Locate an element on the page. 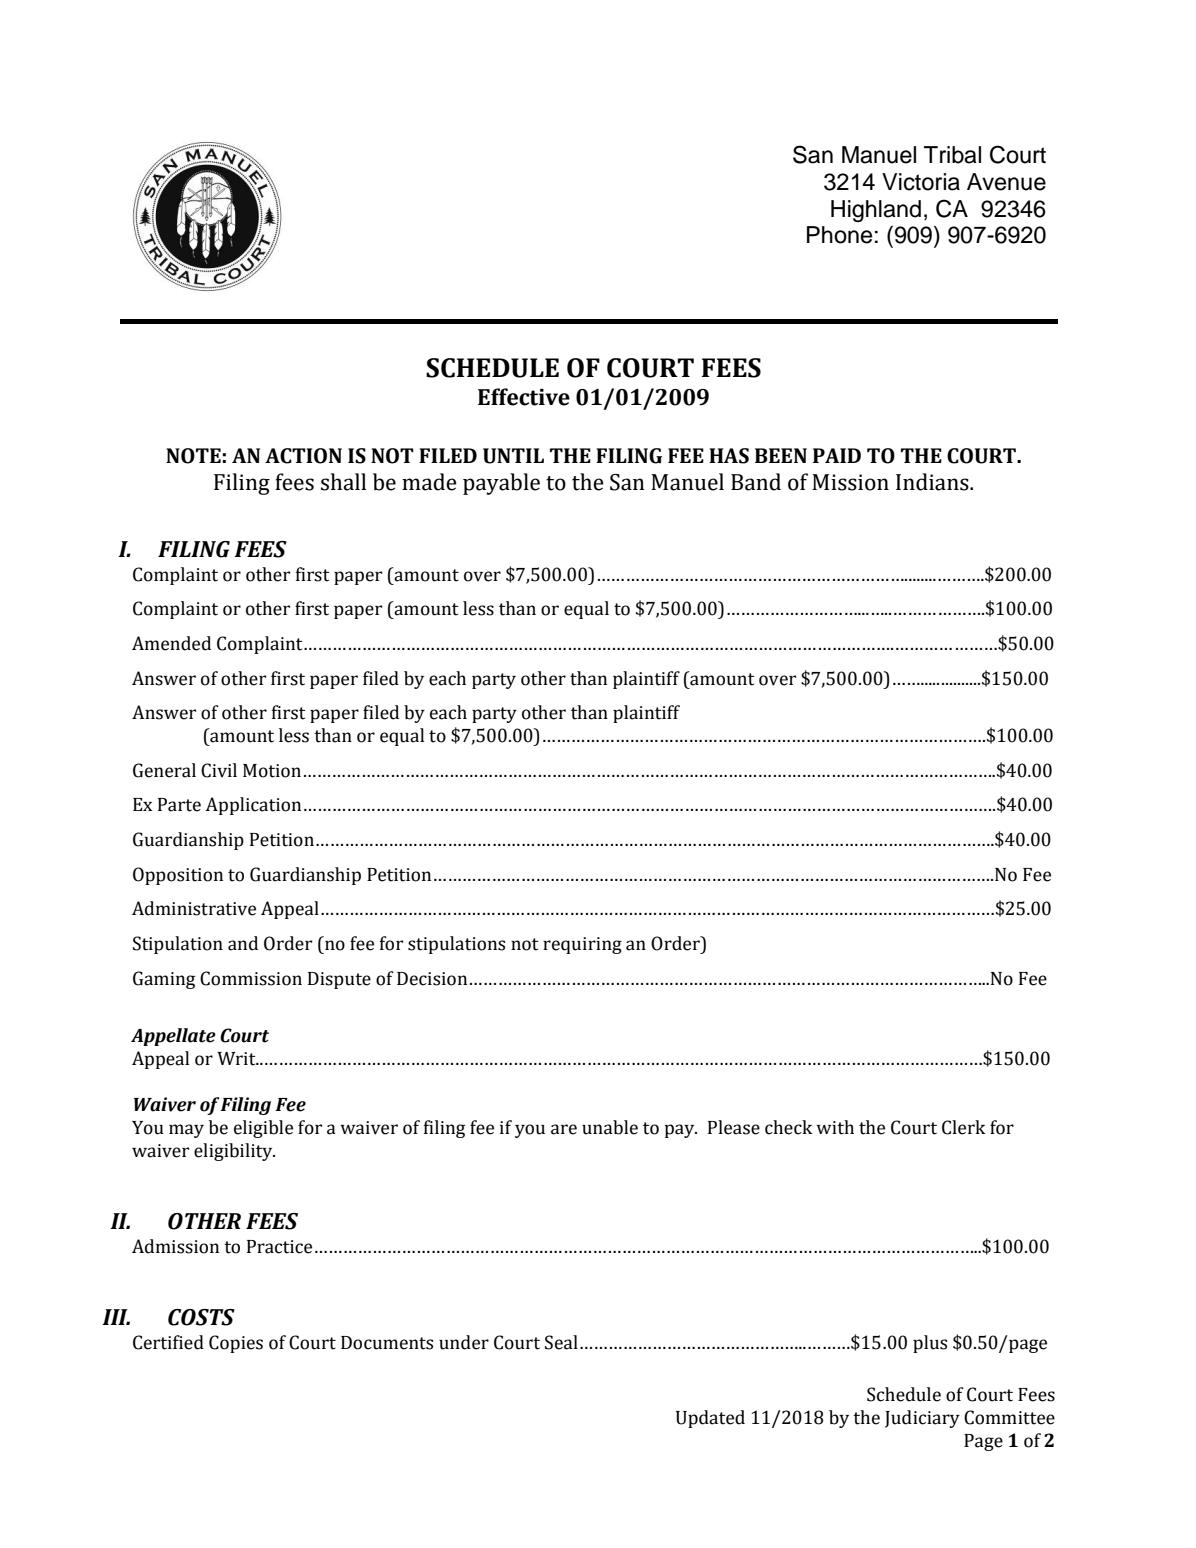 Image resolution: width=1196 pixels, height=1548 pixels. Indians is located at coordinates (933, 482).
